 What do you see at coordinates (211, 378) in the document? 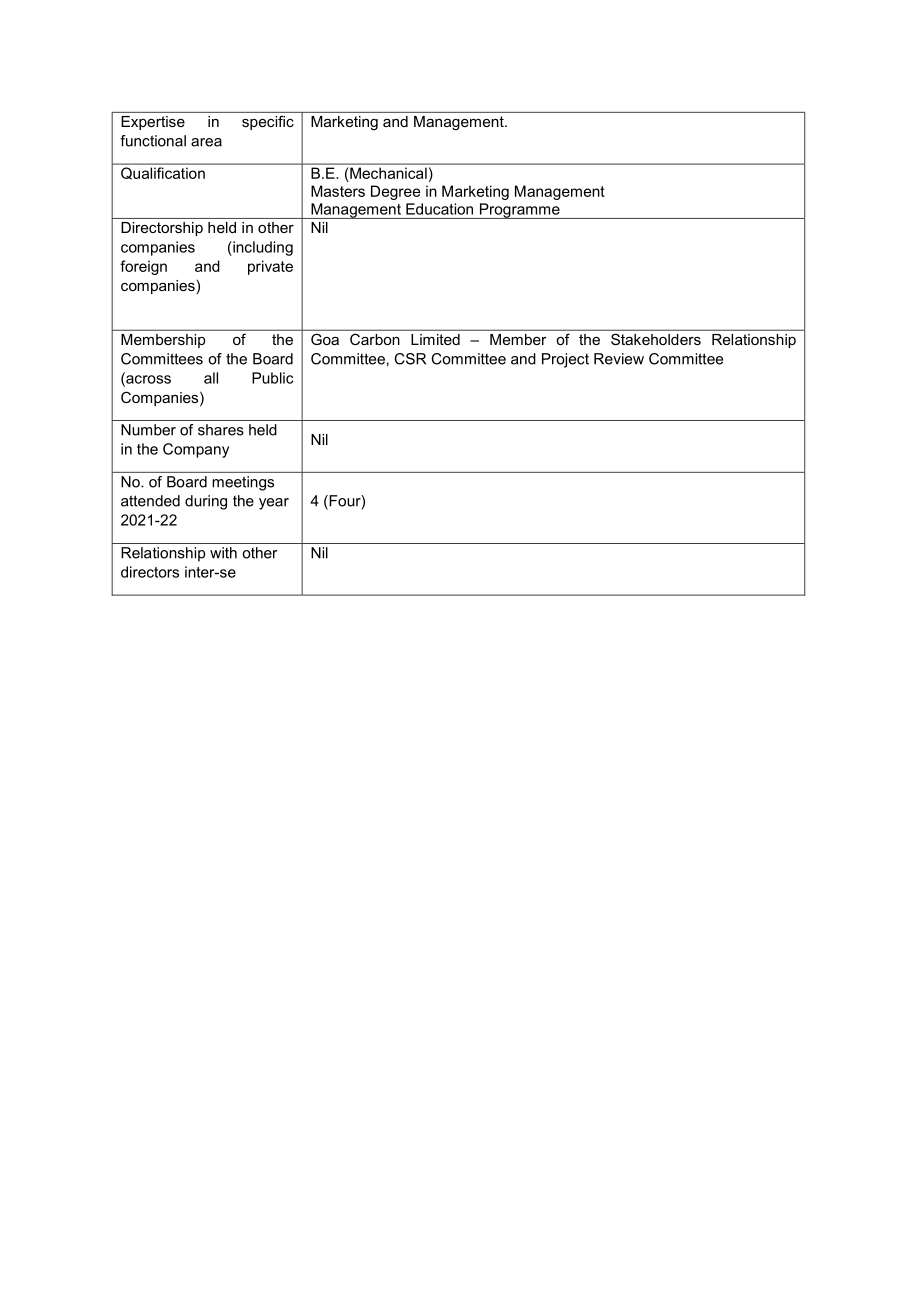
I see `all` at bounding box center [211, 378].
